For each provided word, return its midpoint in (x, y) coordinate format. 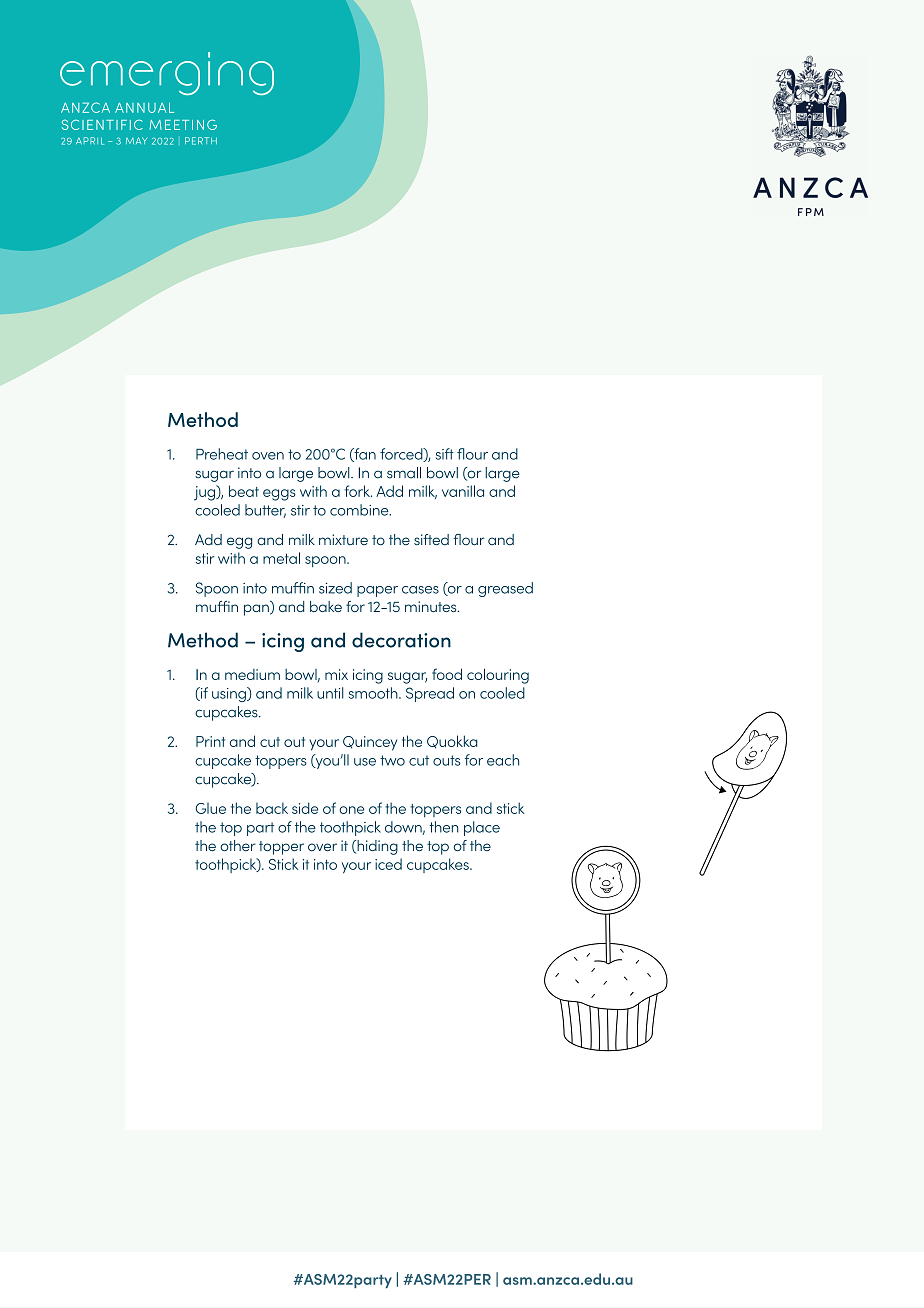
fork (358, 491)
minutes (432, 606)
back (272, 808)
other (238, 845)
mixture (343, 539)
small (404, 473)
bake (326, 606)
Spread (430, 694)
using (230, 694)
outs (447, 760)
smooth (374, 693)
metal (281, 558)
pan (257, 610)
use (365, 762)
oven (268, 456)
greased (505, 589)
